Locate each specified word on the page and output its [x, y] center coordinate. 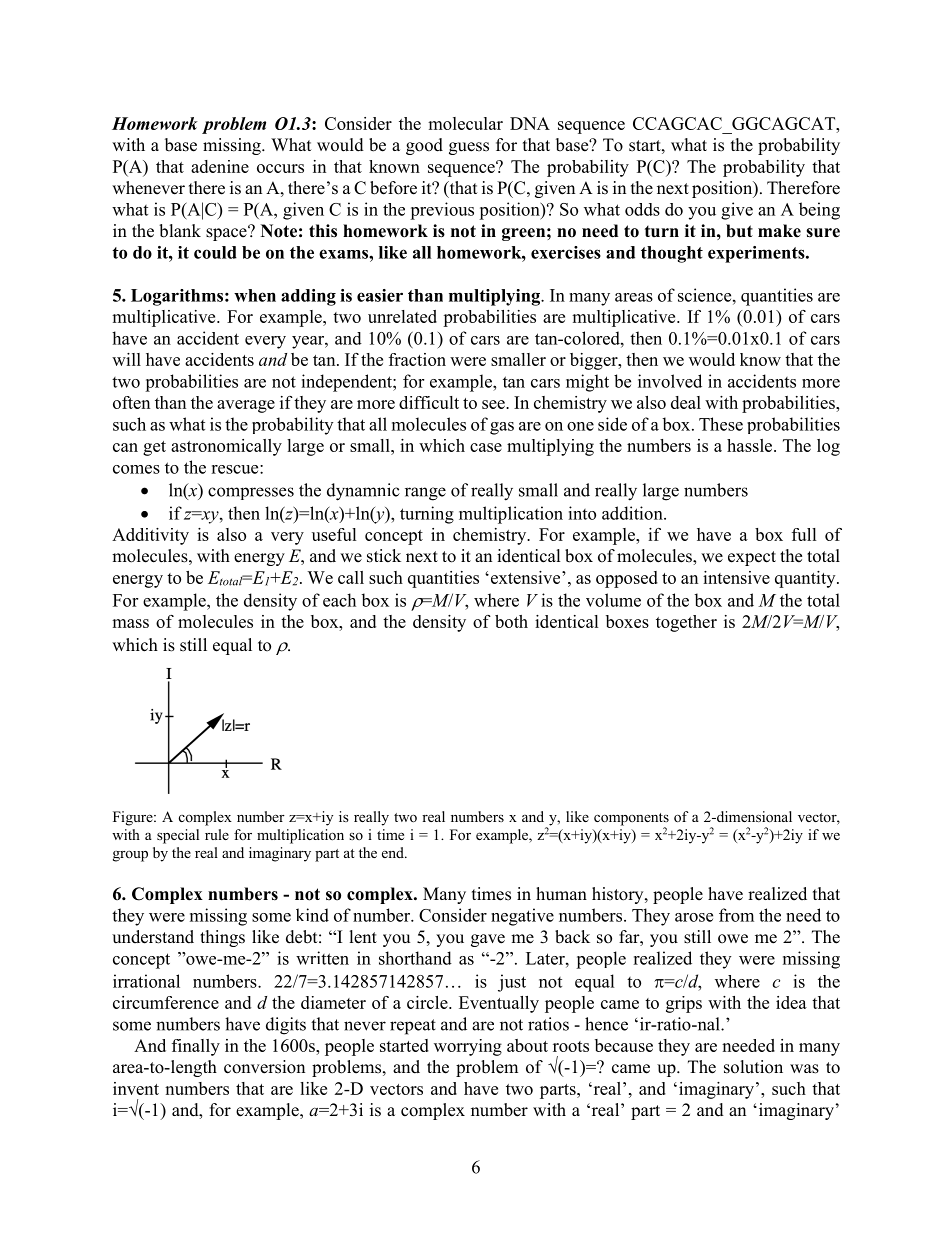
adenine [220, 166]
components [631, 820]
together [686, 623]
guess [469, 148]
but [739, 231]
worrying [468, 1047]
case [486, 447]
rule [217, 834]
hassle [751, 445]
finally [196, 1047]
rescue [236, 469]
